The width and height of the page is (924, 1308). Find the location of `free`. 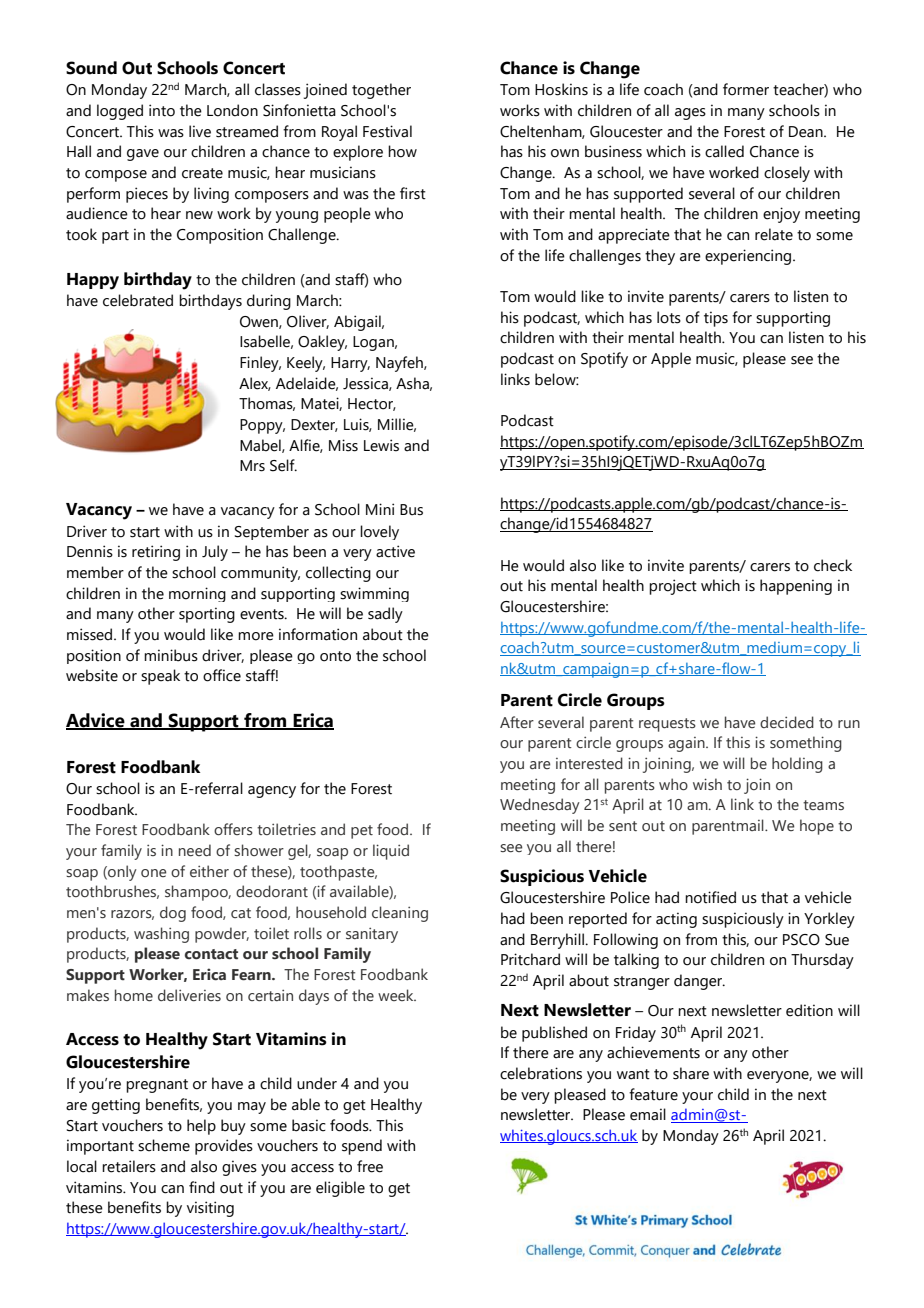

free is located at coordinates (370, 1166).
